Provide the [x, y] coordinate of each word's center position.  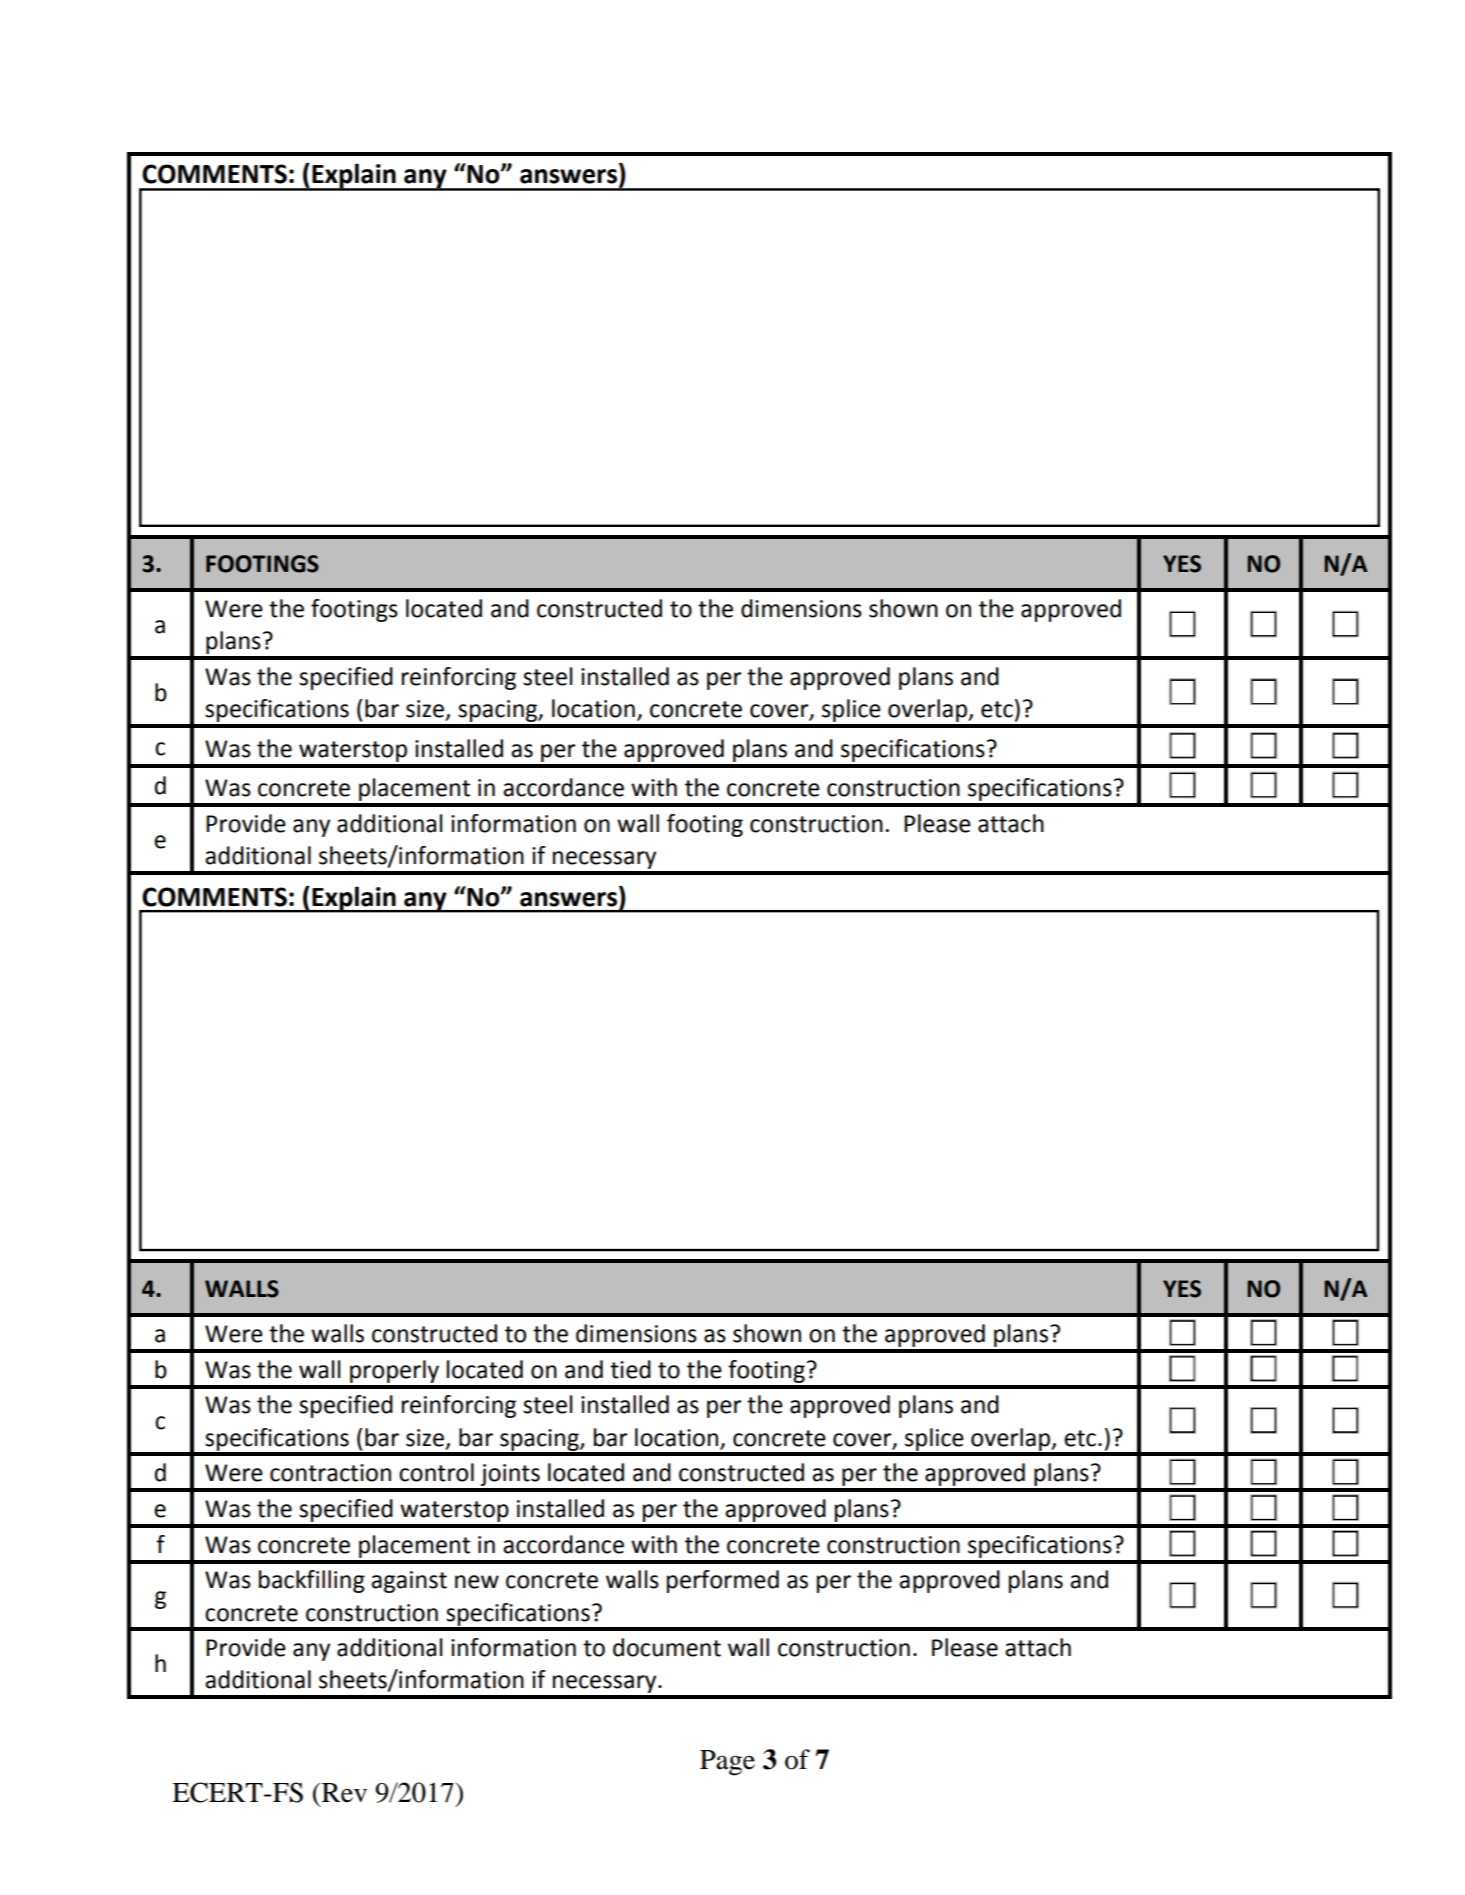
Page [727, 1763]
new [477, 1582]
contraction [330, 1473]
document [667, 1647]
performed [723, 1581]
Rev [344, 1793]
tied [630, 1369]
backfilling [312, 1581]
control [436, 1472]
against [409, 1582]
